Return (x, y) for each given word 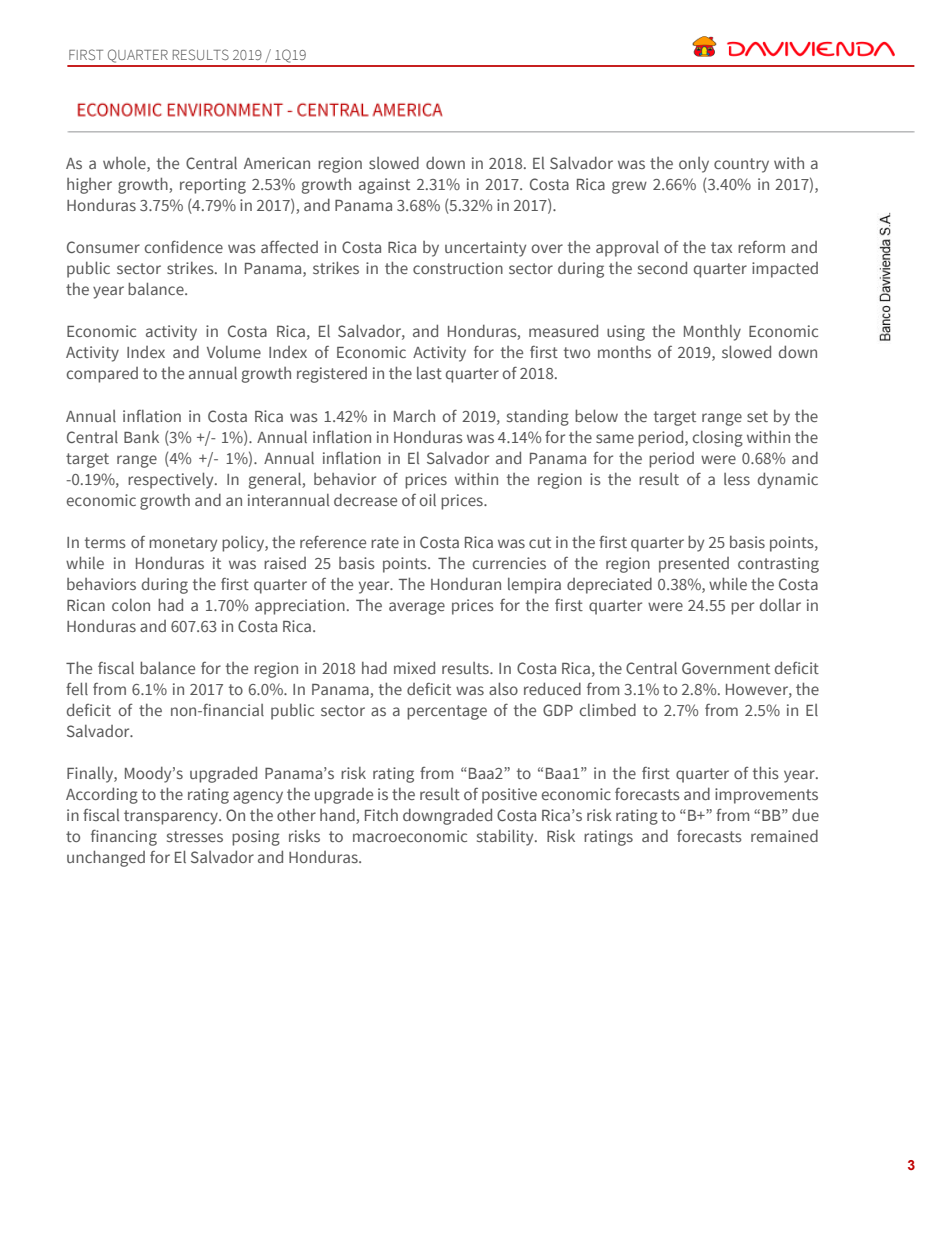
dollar (780, 604)
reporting (213, 186)
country (741, 165)
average (417, 608)
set (757, 416)
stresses (195, 836)
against (384, 186)
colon (131, 605)
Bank (141, 437)
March (414, 416)
